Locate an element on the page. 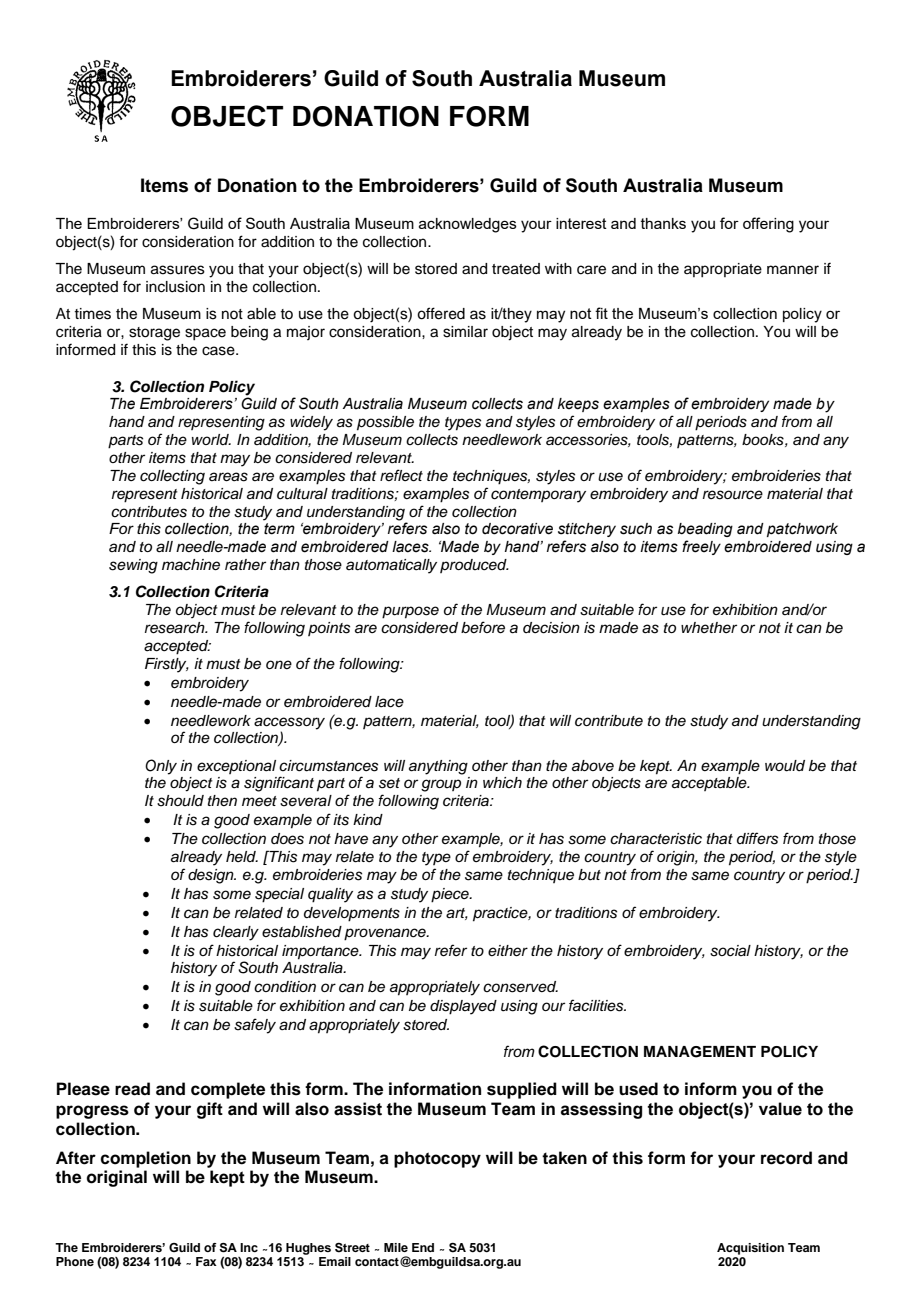 This image has height=1308, width=924. Fax is located at coordinates (206, 1261).
